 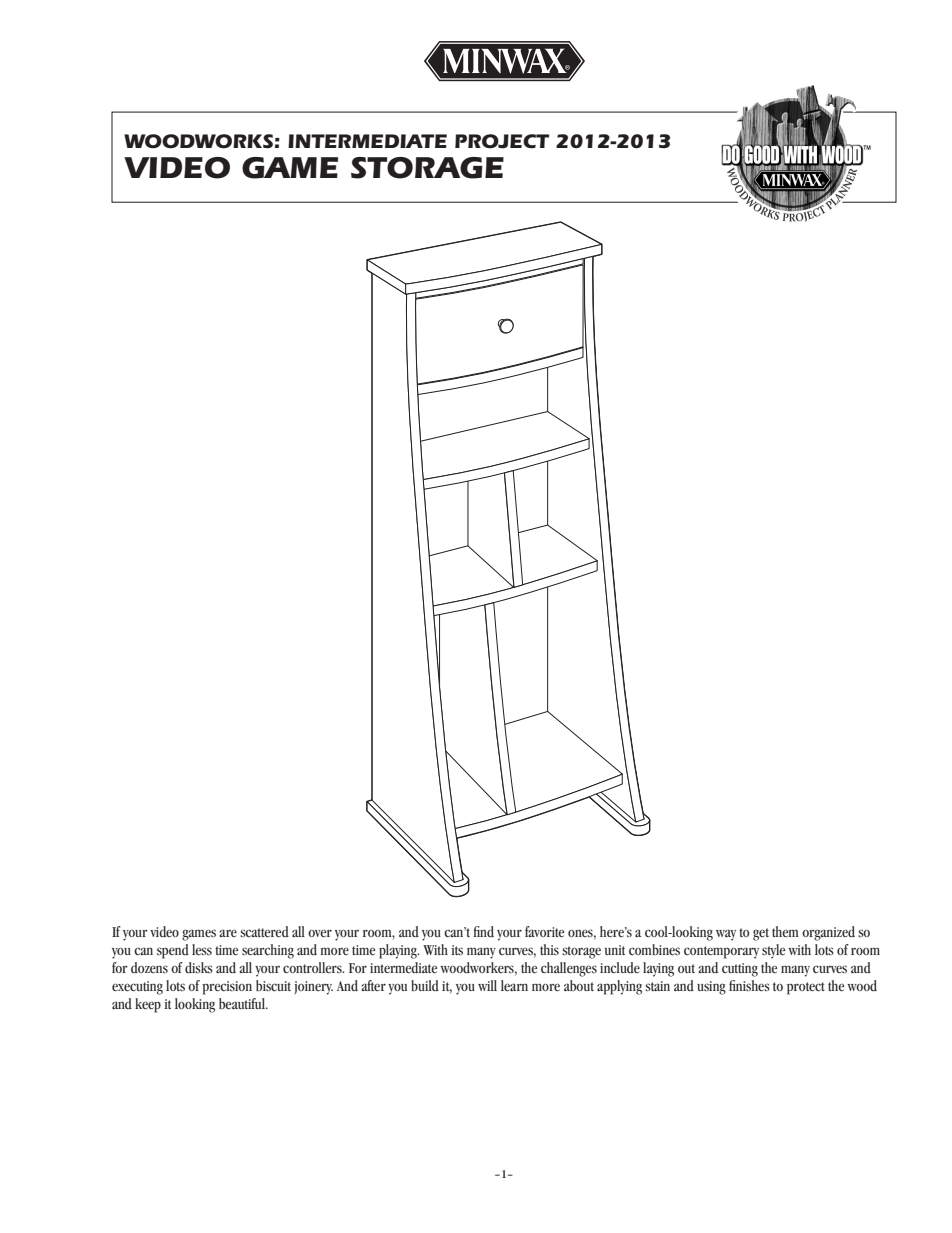 I want to click on favorite, so click(x=544, y=931).
